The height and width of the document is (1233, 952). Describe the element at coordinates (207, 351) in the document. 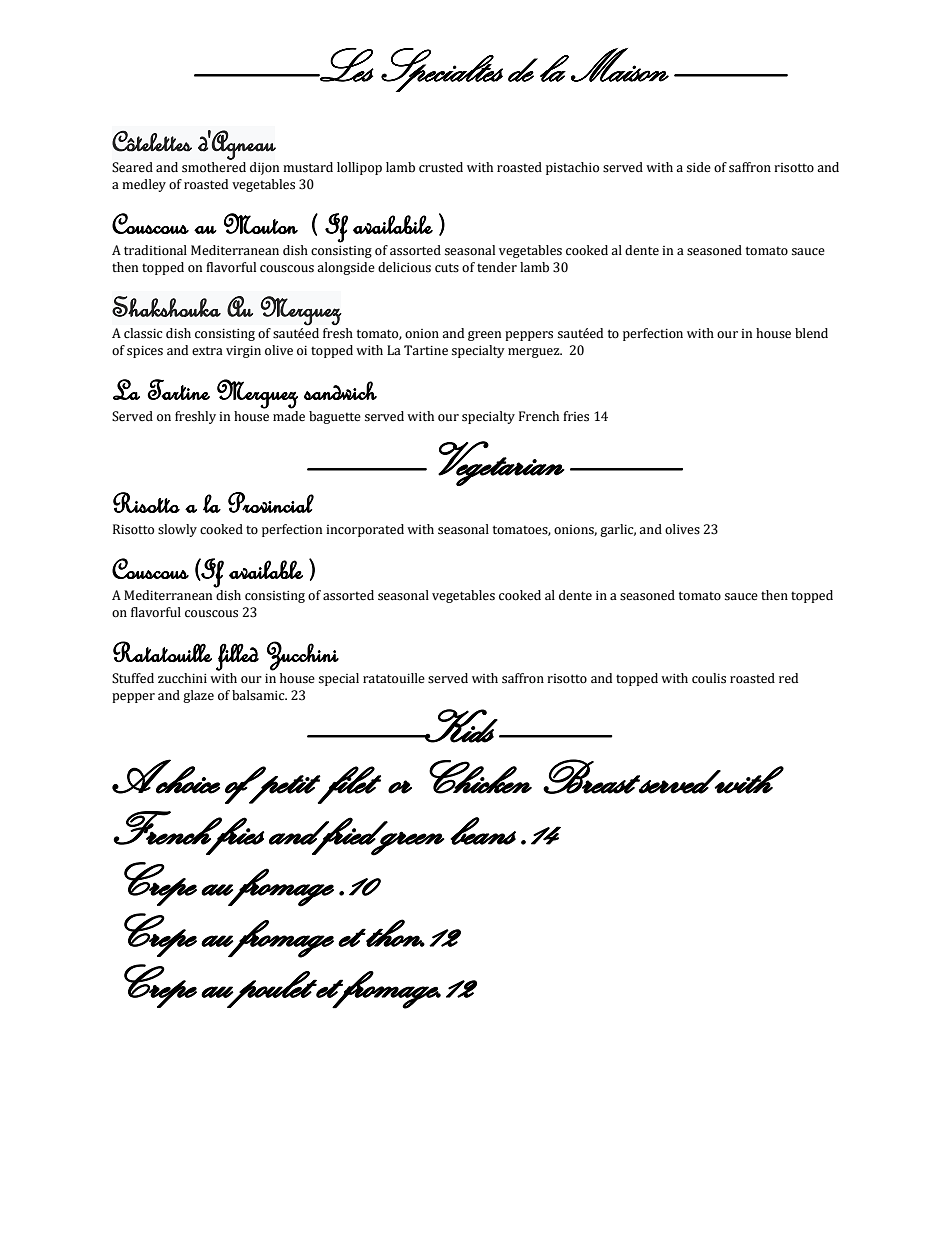

I see `extra` at that location.
